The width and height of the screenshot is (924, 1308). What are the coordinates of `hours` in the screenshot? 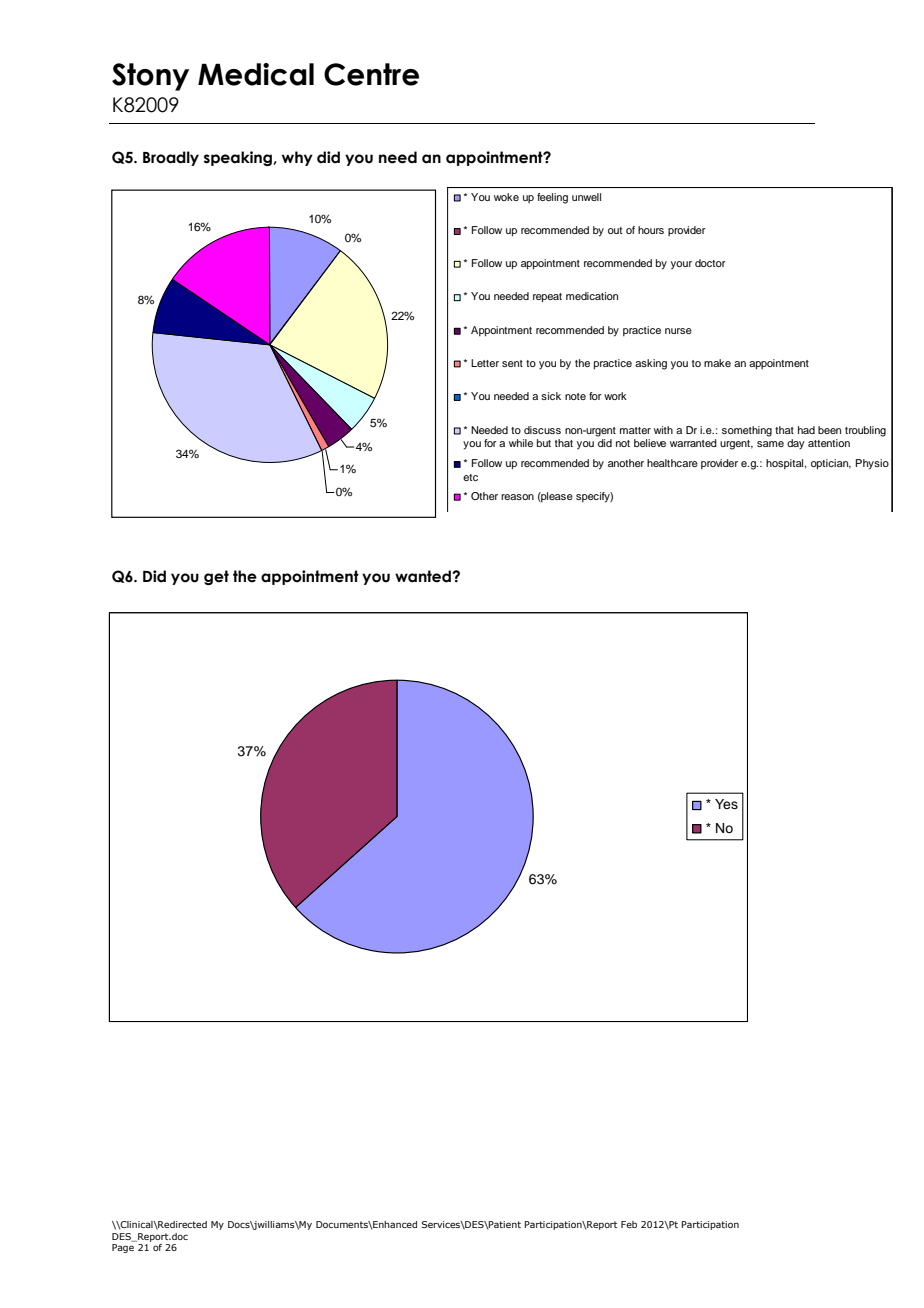 It's located at (651, 230).
